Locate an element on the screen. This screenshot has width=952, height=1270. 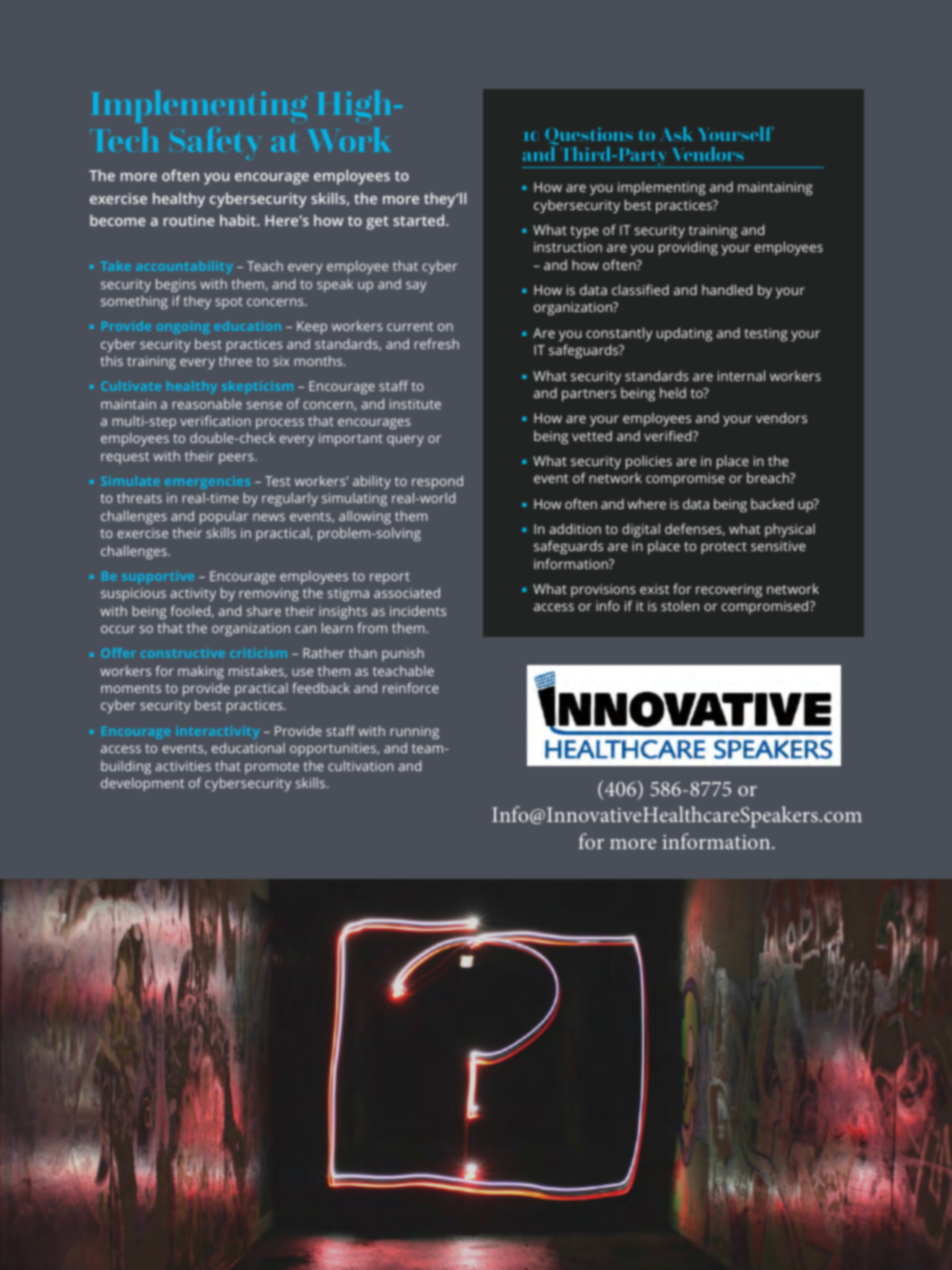
routine is located at coordinates (189, 220).
